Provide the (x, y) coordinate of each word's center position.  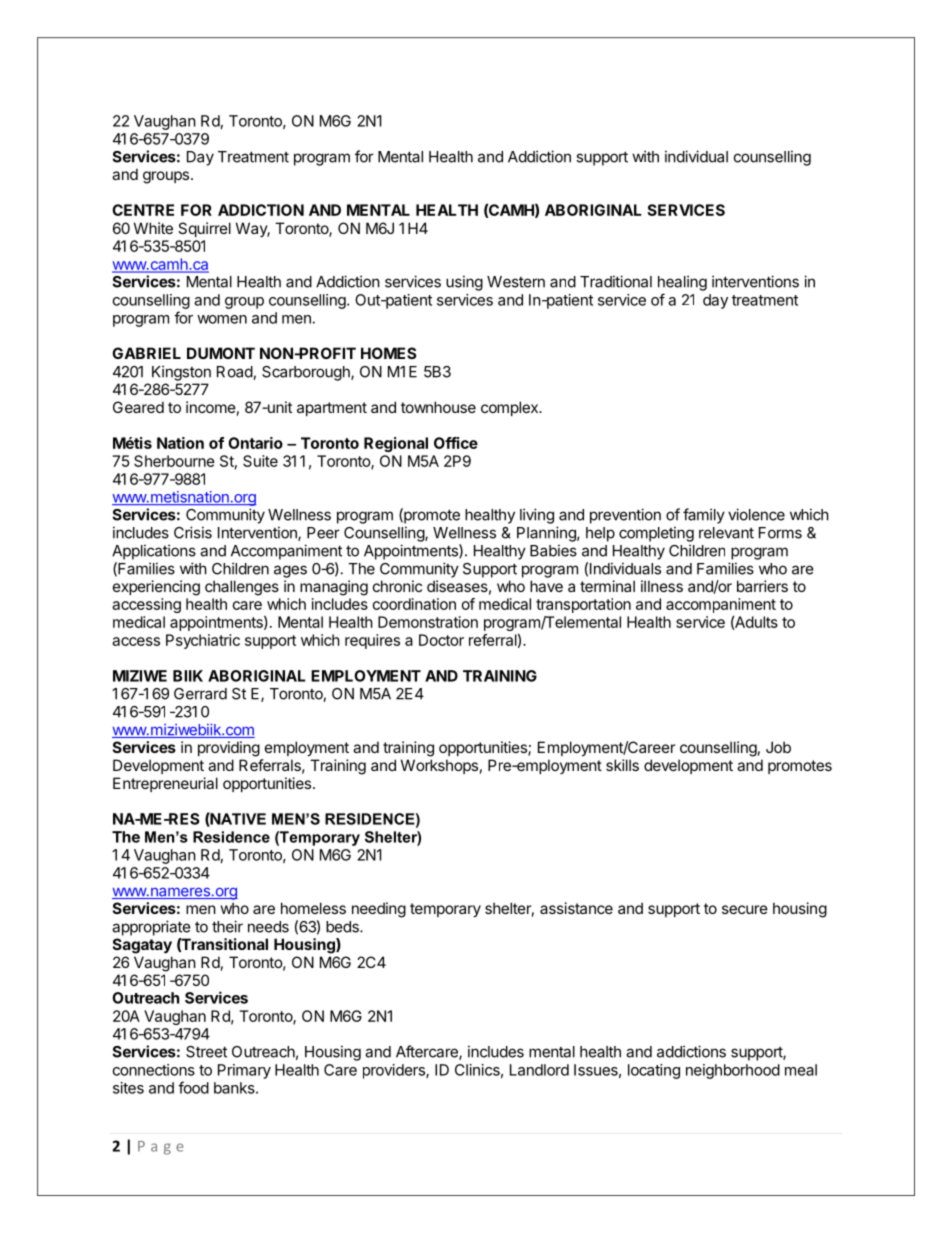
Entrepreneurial (165, 784)
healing (682, 283)
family (704, 516)
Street (206, 1052)
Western (516, 282)
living (537, 516)
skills (622, 765)
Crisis (193, 532)
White (153, 228)
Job (778, 747)
